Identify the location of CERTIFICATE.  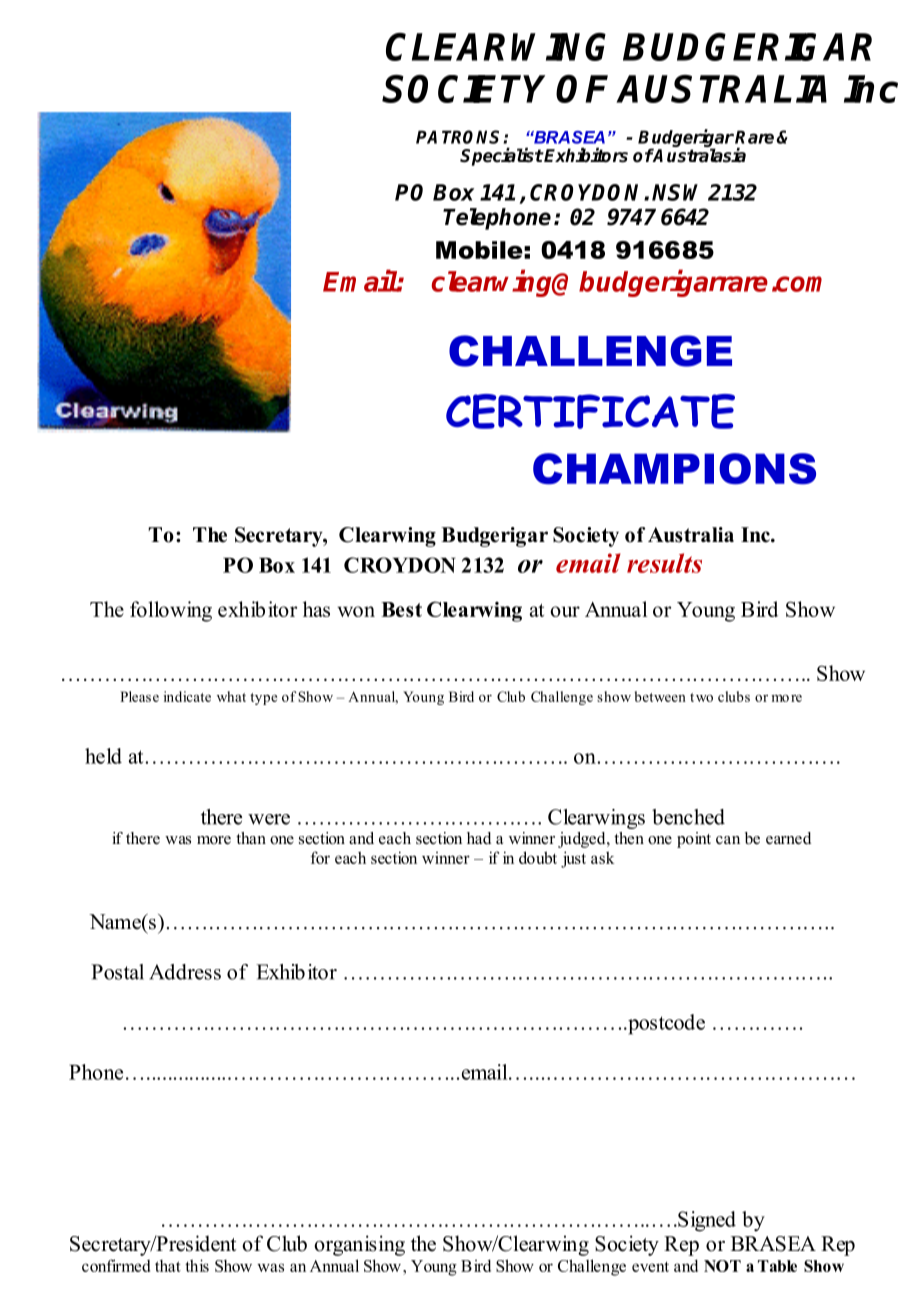
(590, 411).
